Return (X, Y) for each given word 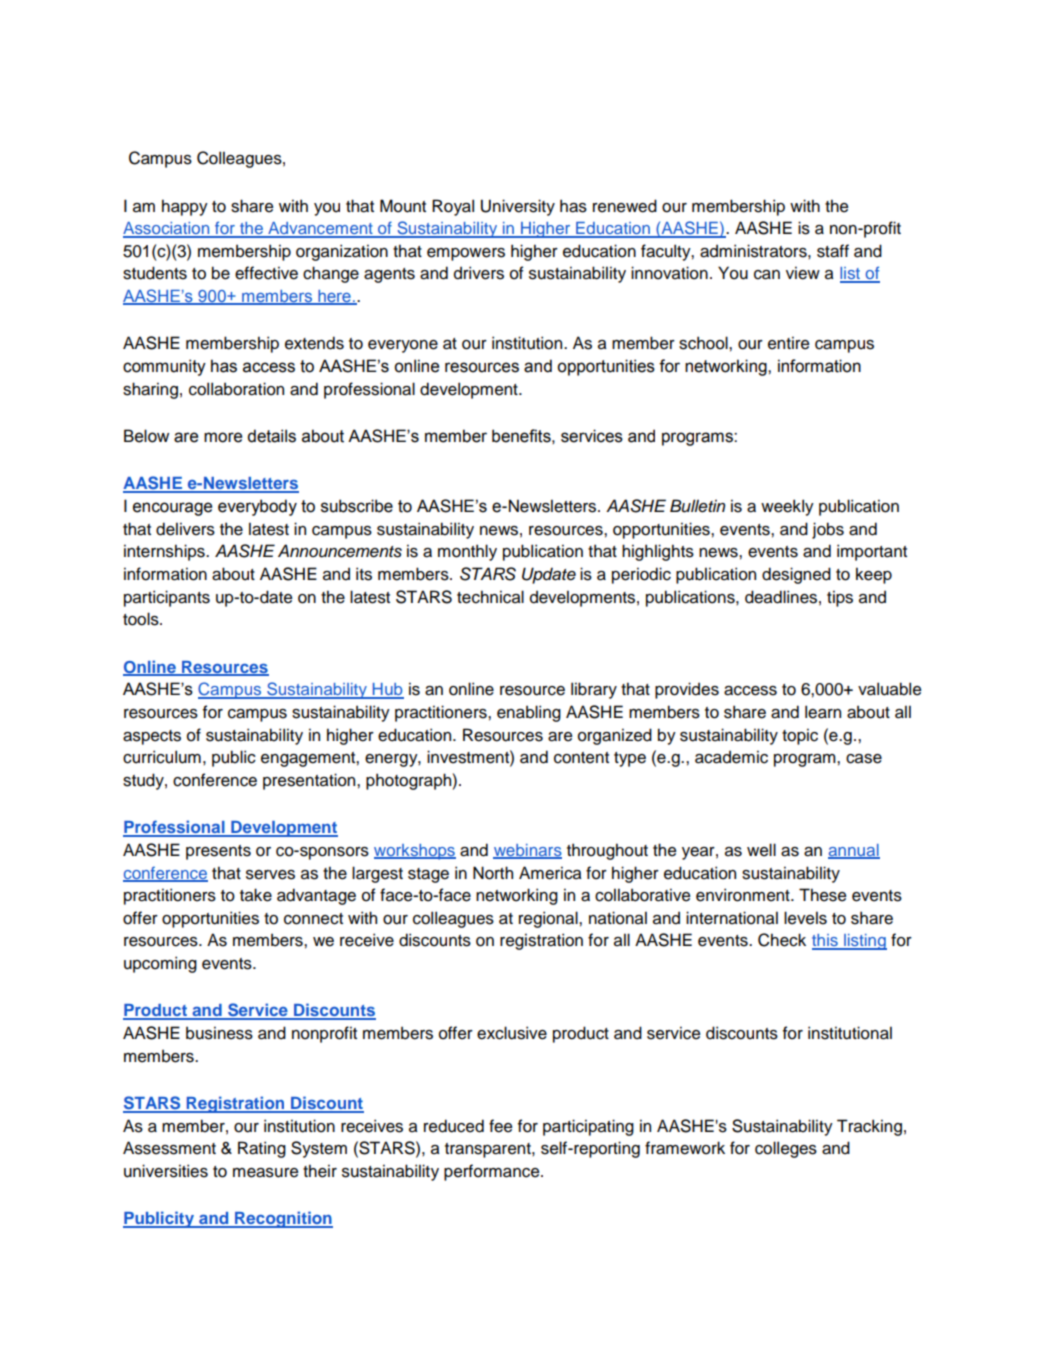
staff (833, 251)
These (822, 895)
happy (185, 207)
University (518, 207)
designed (796, 575)
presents (218, 852)
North (493, 873)
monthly (467, 552)
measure (265, 1173)
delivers (185, 529)
